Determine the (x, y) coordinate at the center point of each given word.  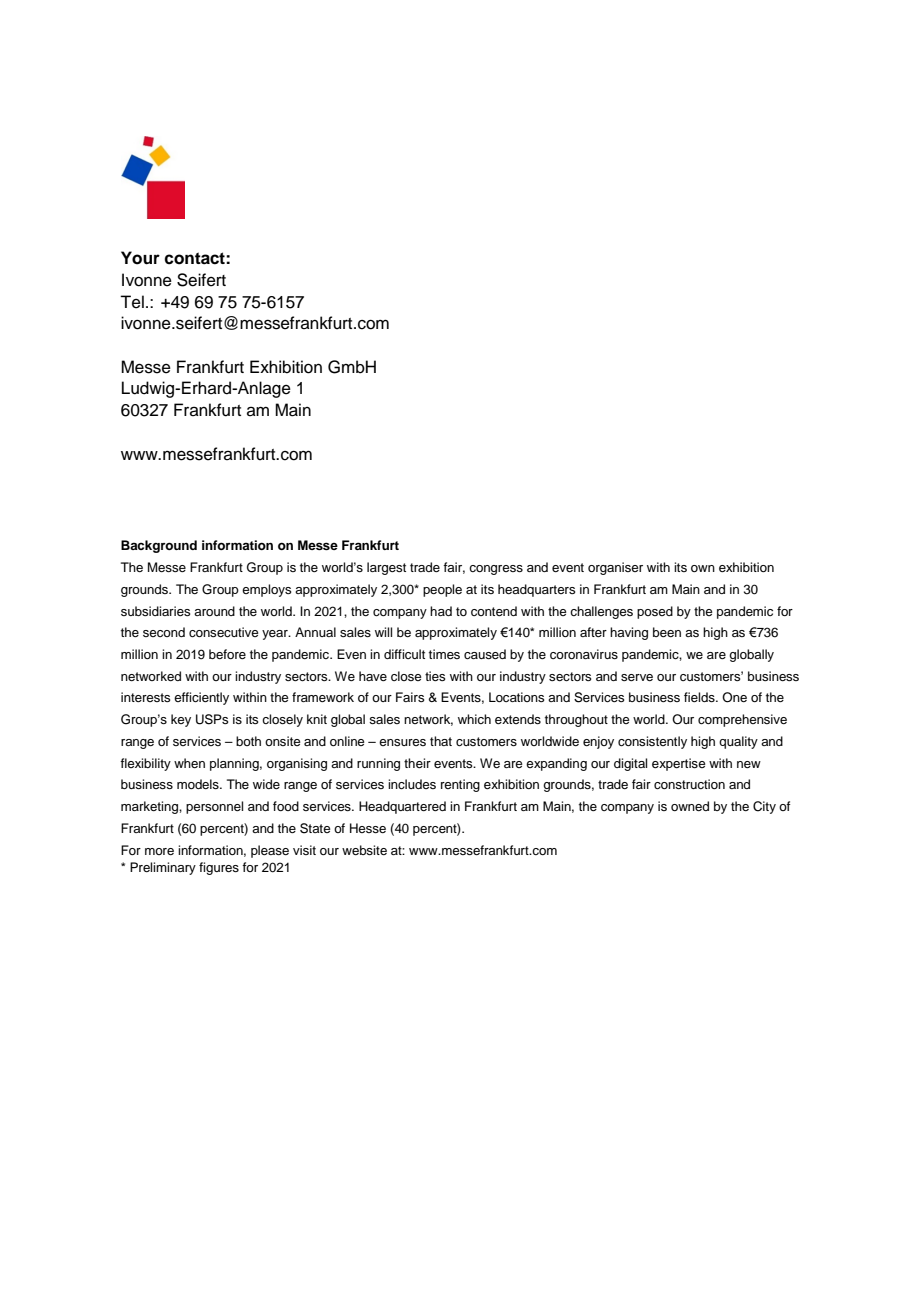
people (442, 590)
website (364, 850)
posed (655, 612)
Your (140, 258)
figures (219, 868)
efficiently (201, 698)
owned (690, 806)
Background (159, 546)
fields (700, 697)
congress (496, 570)
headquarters (536, 590)
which (474, 719)
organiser (615, 568)
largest (386, 568)
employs (266, 590)
